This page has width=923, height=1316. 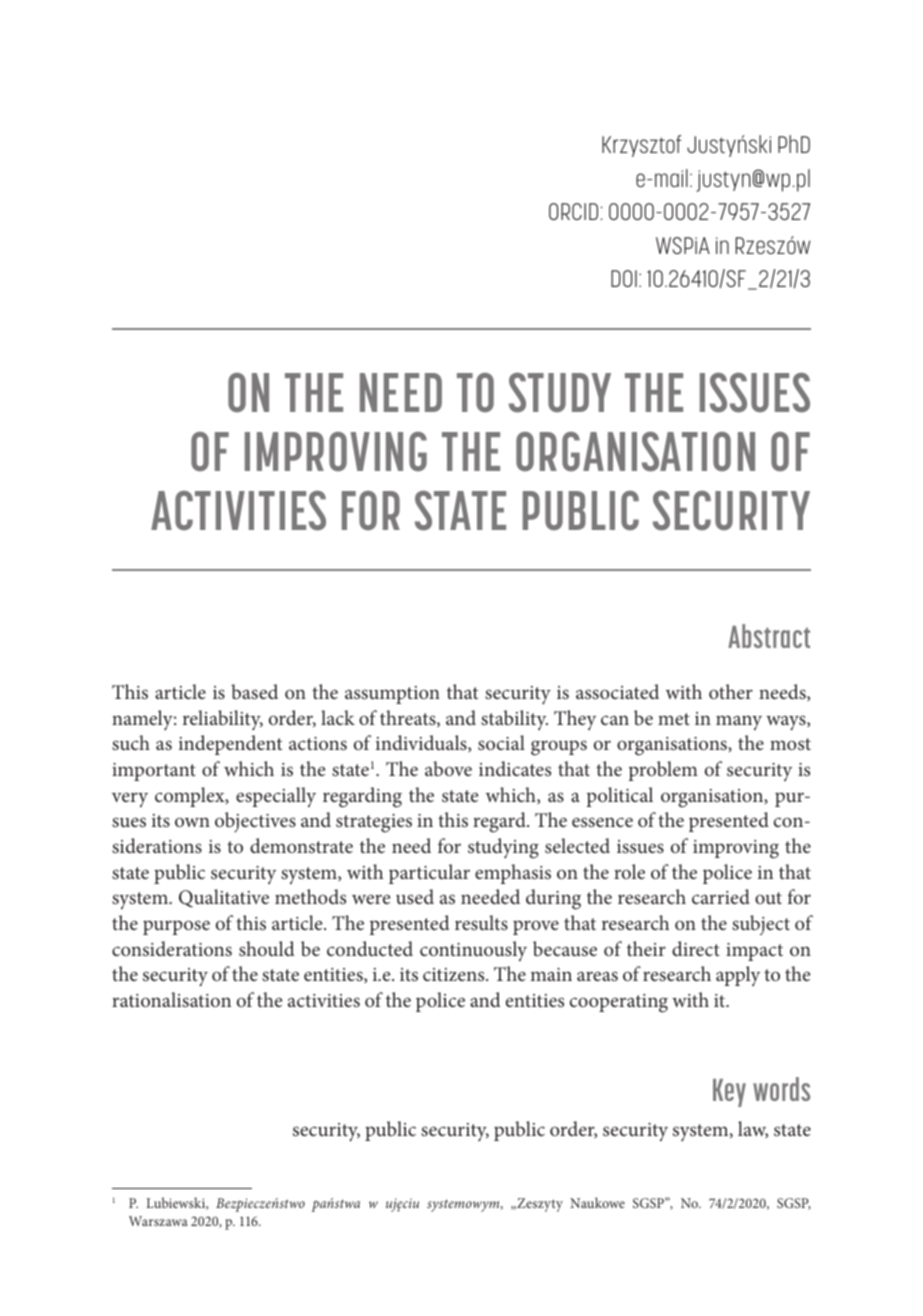 I want to click on Key, so click(x=729, y=1093).
